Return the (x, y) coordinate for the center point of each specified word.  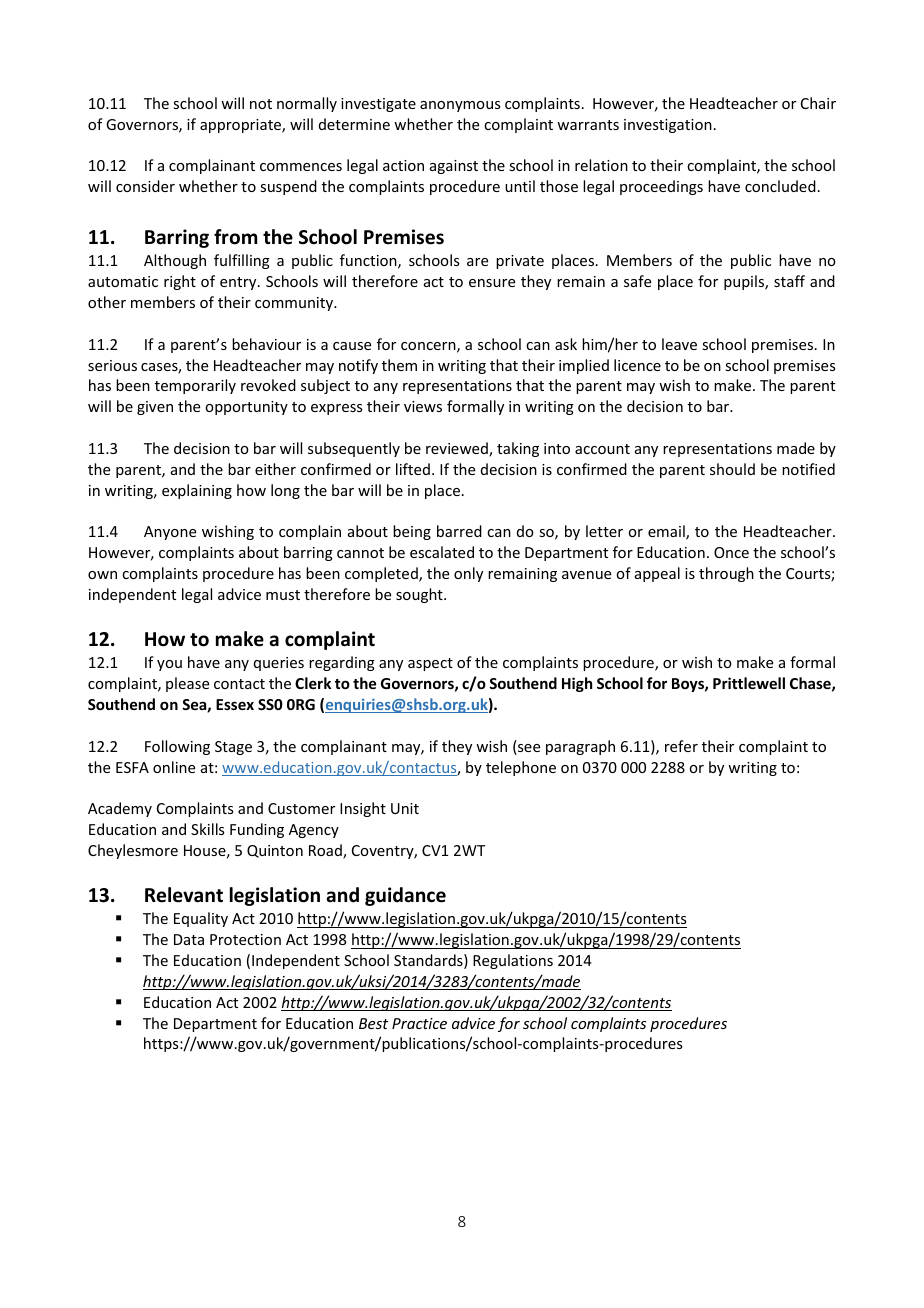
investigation (668, 126)
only (468, 574)
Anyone (170, 533)
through (726, 574)
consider (145, 186)
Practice (419, 1023)
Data (189, 939)
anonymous (460, 106)
